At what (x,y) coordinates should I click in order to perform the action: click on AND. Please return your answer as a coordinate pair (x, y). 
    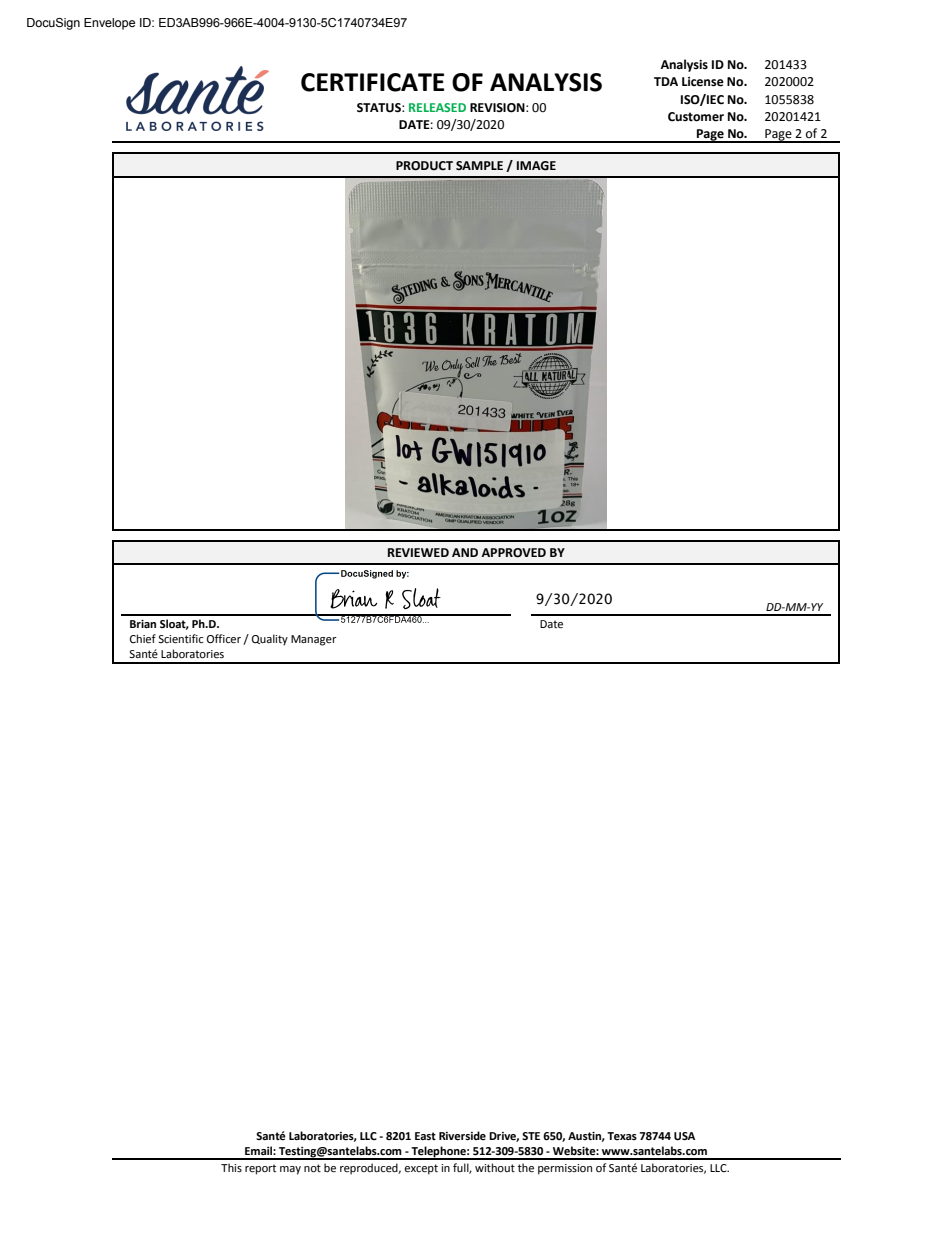
    Looking at the image, I should click on (465, 552).
